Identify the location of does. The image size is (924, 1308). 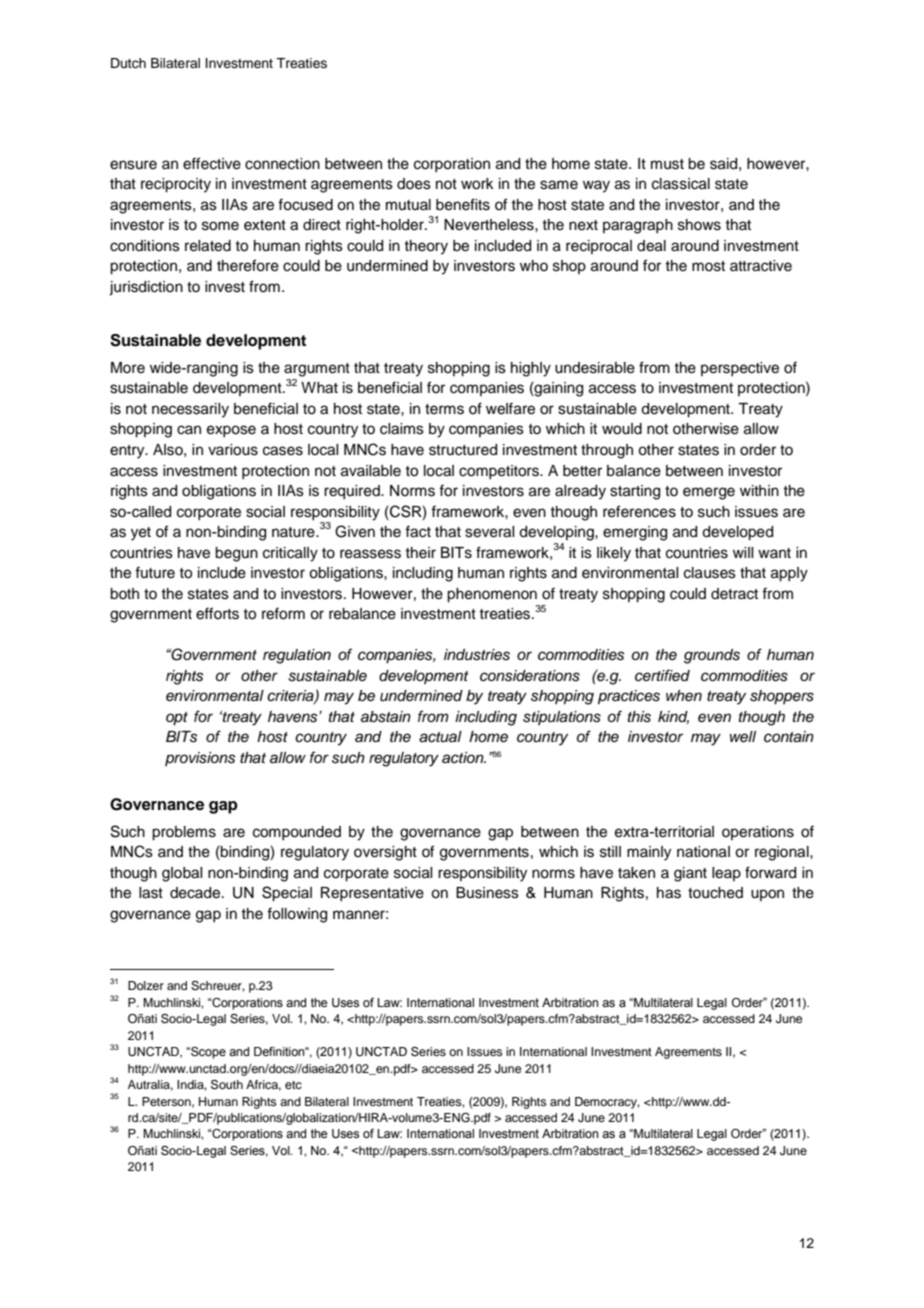
(414, 184).
